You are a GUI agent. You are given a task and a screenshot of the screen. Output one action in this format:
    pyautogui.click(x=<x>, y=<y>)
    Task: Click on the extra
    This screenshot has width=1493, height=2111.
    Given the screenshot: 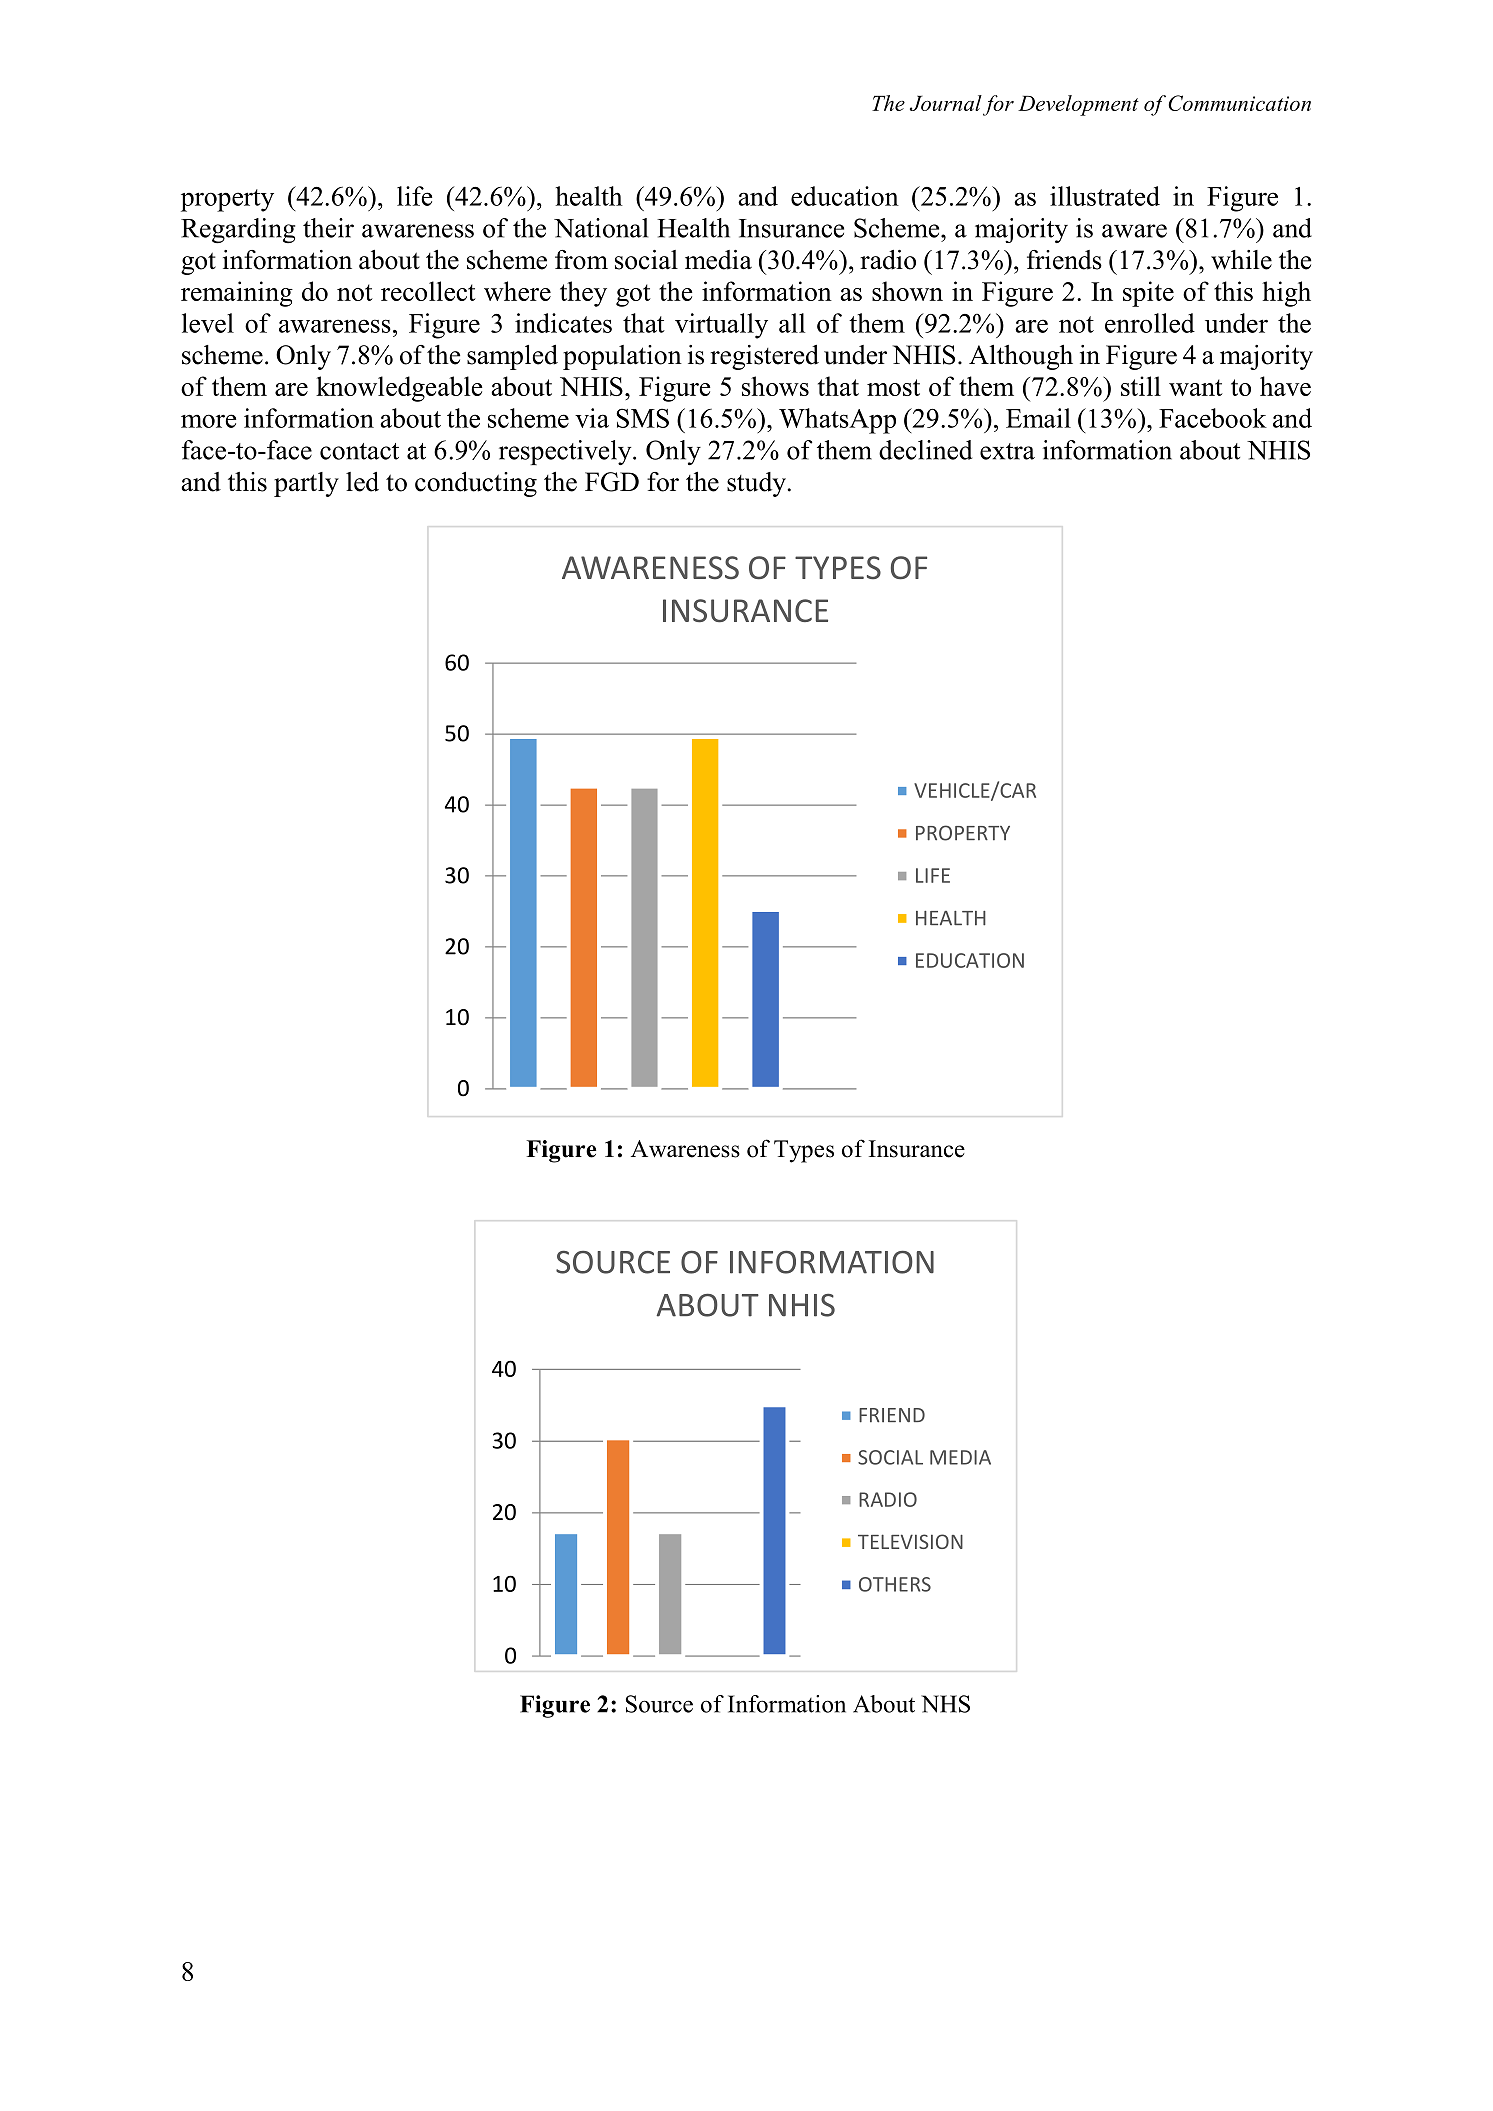 What is the action you would take?
    pyautogui.click(x=1007, y=451)
